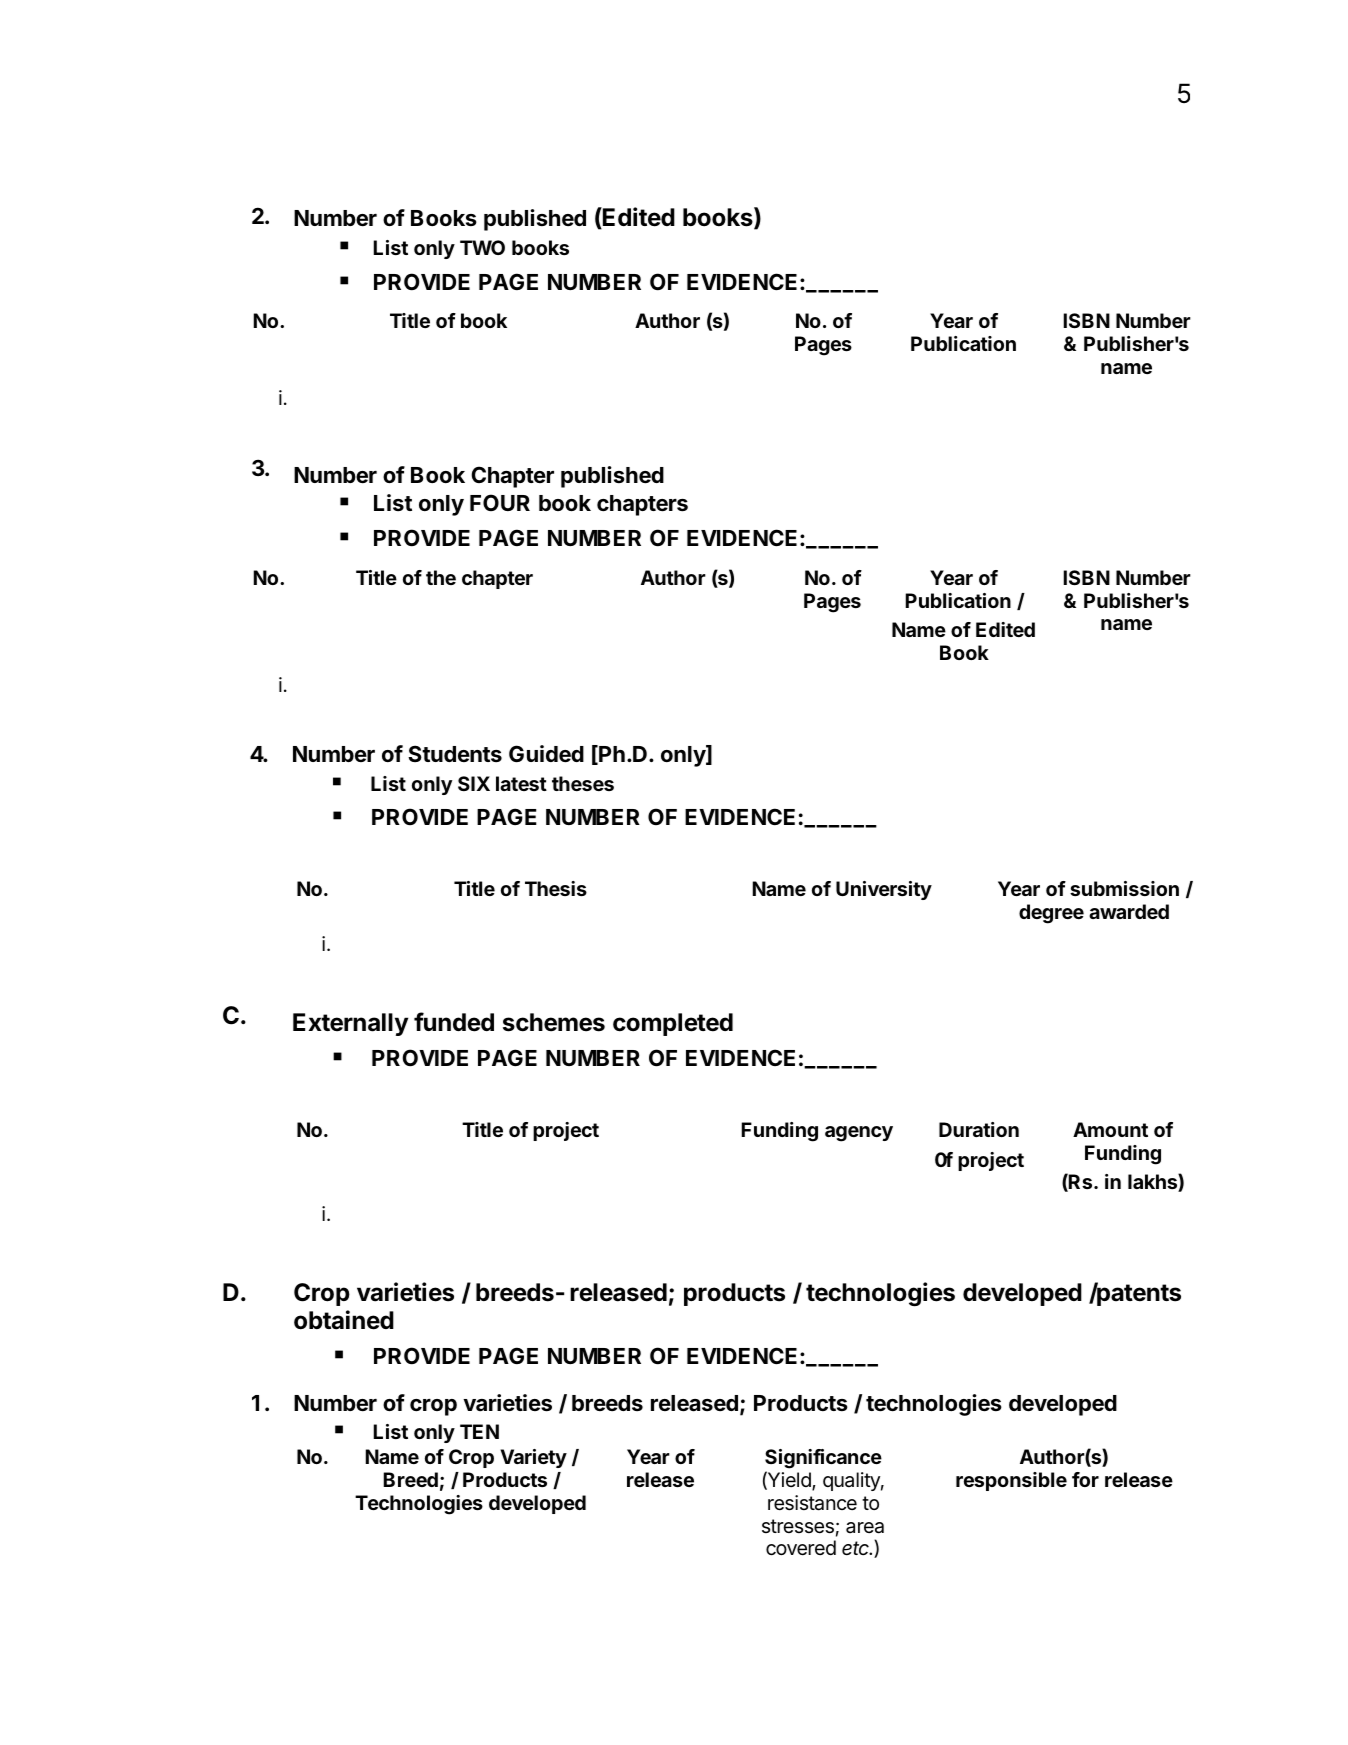 This page has width=1348, height=1745. Describe the element at coordinates (1051, 914) in the page. I see `degree` at that location.
